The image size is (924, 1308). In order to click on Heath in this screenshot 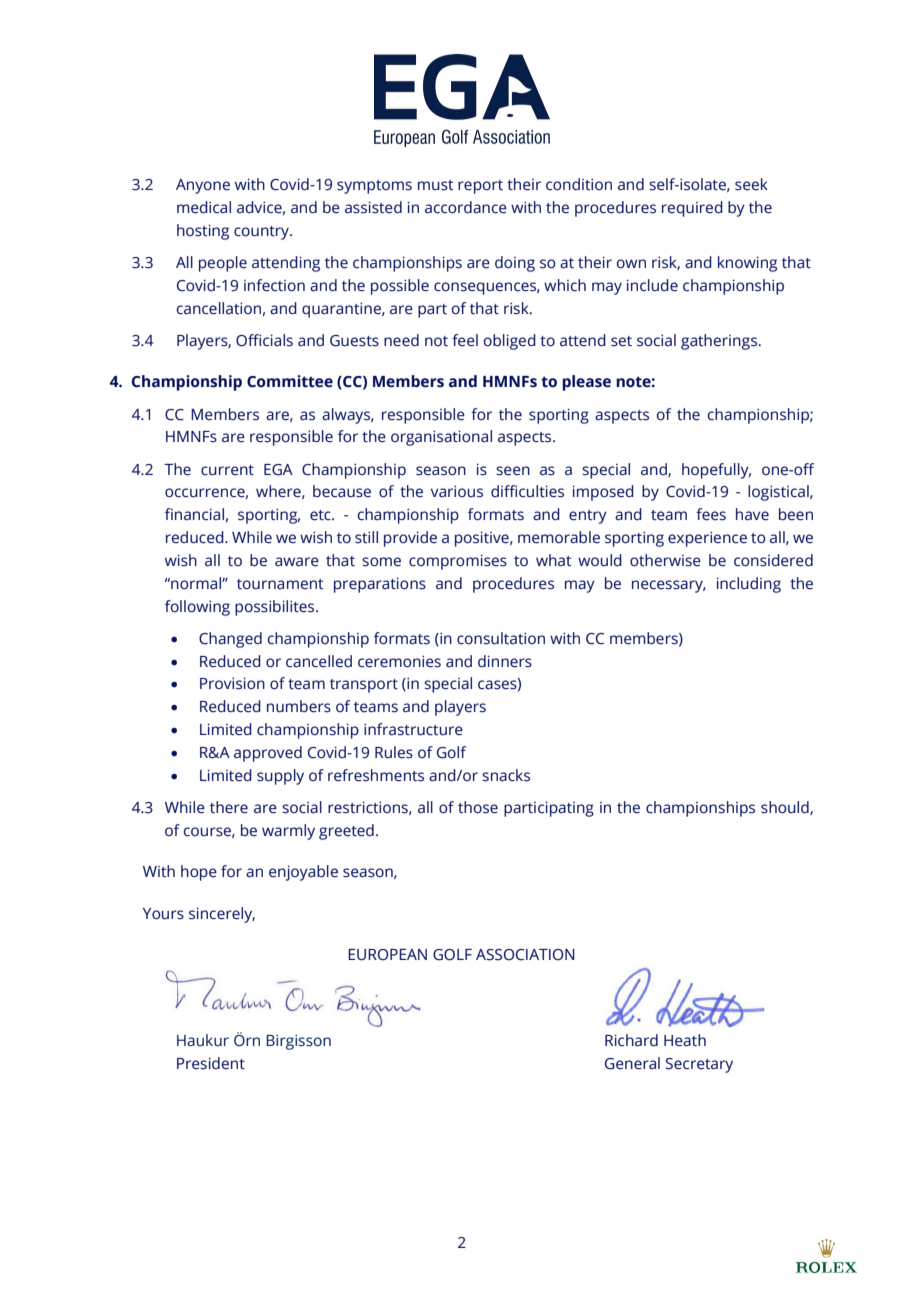, I will do `click(685, 1040)`.
